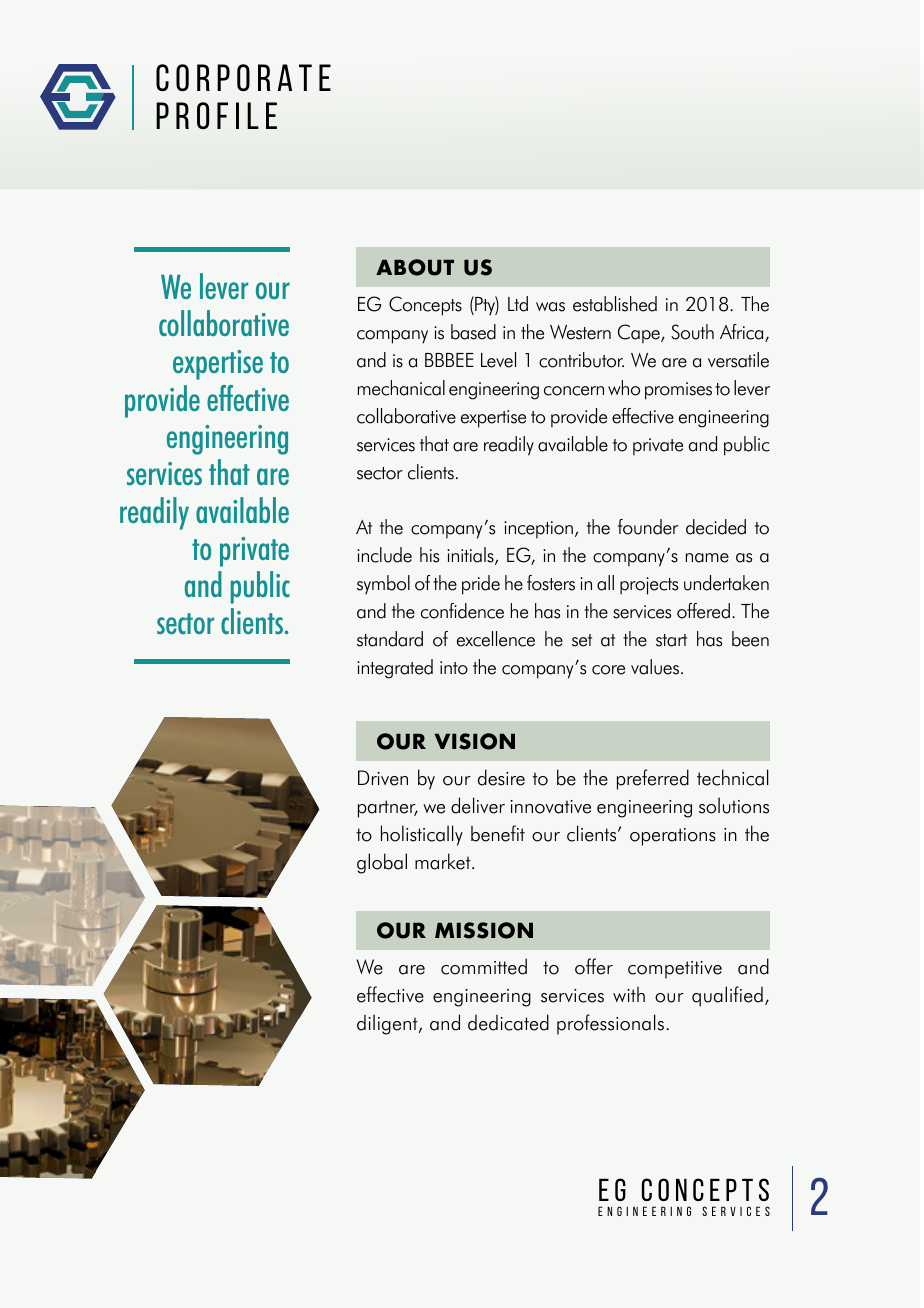 The height and width of the screenshot is (1308, 924). What do you see at coordinates (707, 558) in the screenshot?
I see `name` at bounding box center [707, 558].
